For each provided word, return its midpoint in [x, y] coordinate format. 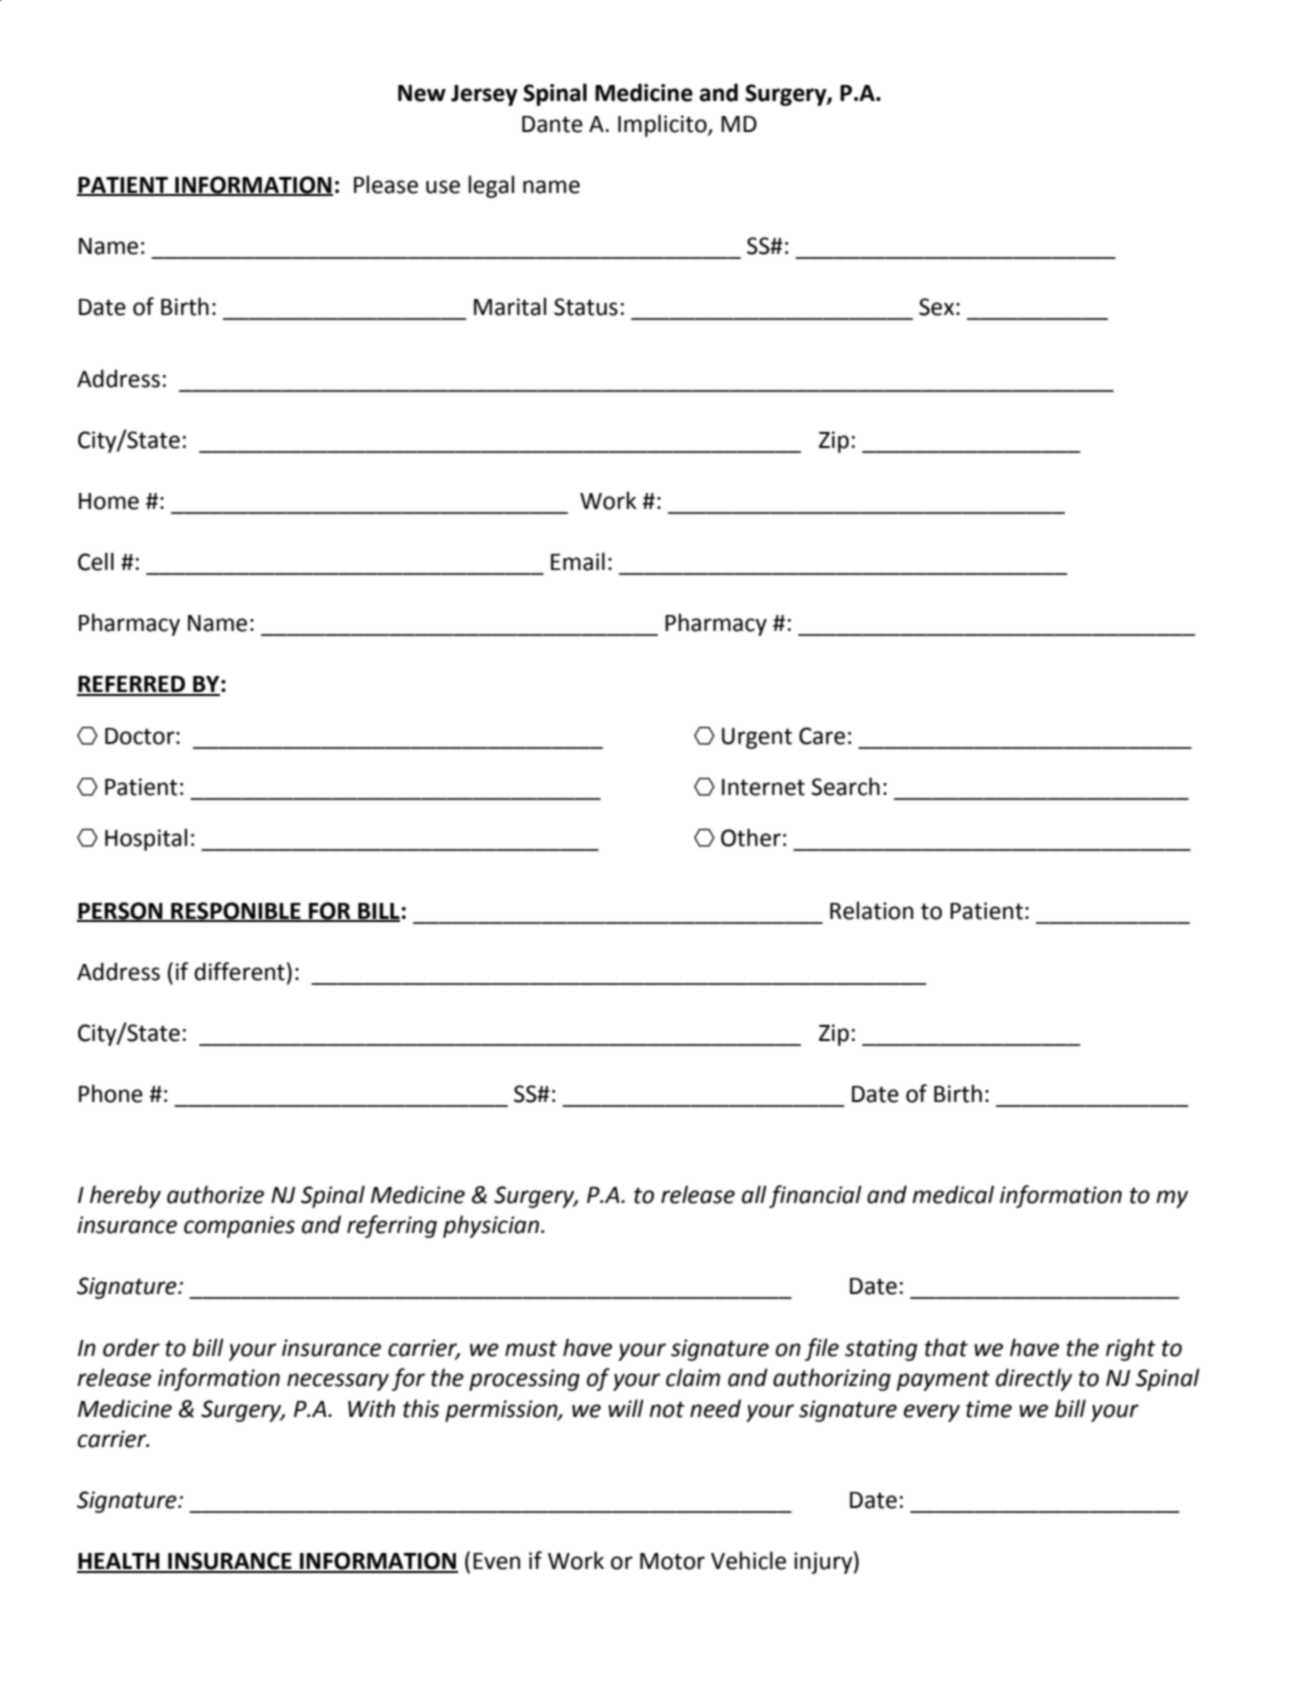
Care [822, 736]
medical [953, 1194]
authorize [215, 1194]
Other [751, 837]
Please [386, 184]
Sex [936, 307]
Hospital [146, 839]
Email [578, 561]
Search [845, 786]
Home [109, 501]
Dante [552, 124]
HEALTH [119, 1562]
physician [491, 1226]
